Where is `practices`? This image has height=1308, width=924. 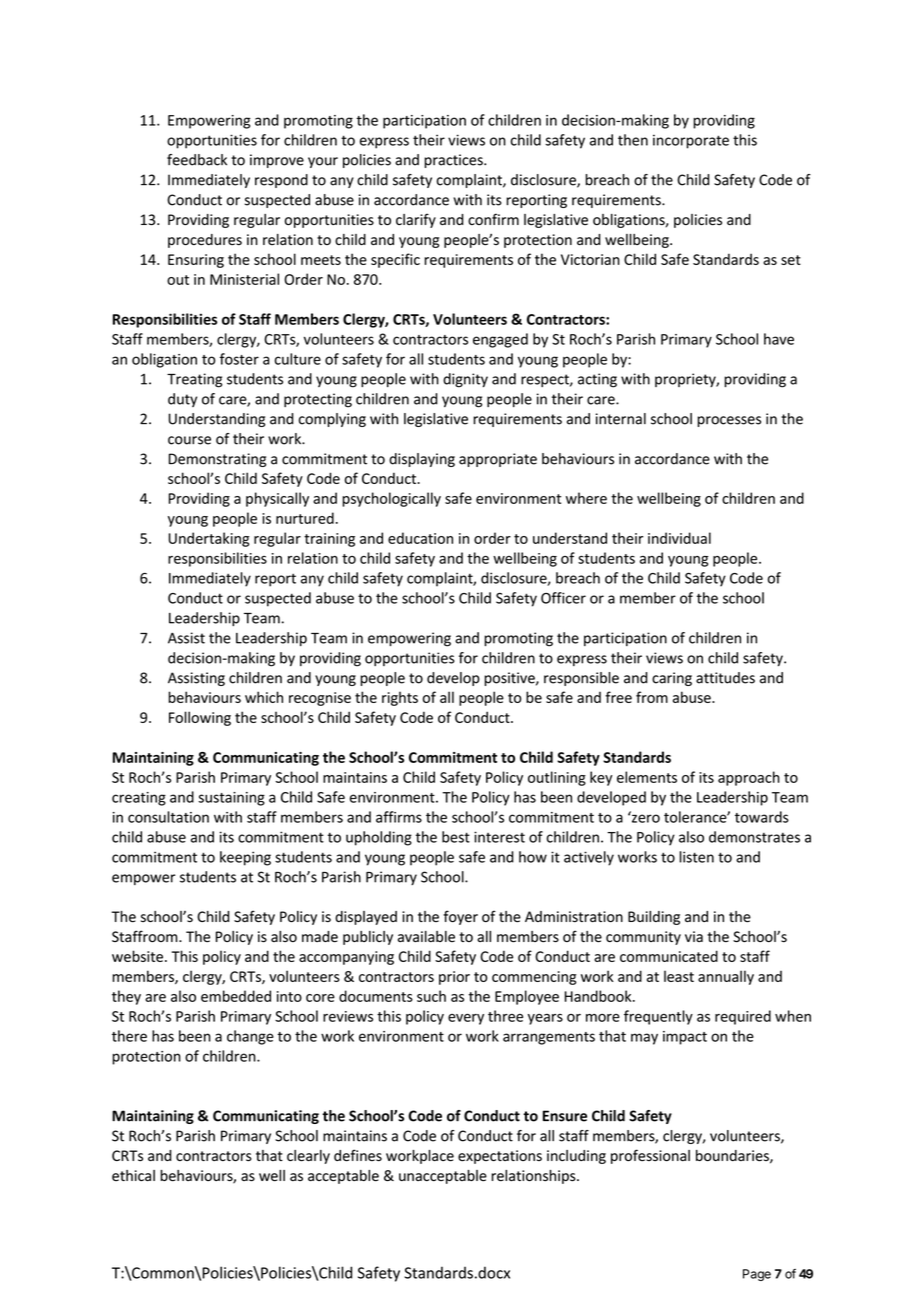
practices is located at coordinates (454, 161).
